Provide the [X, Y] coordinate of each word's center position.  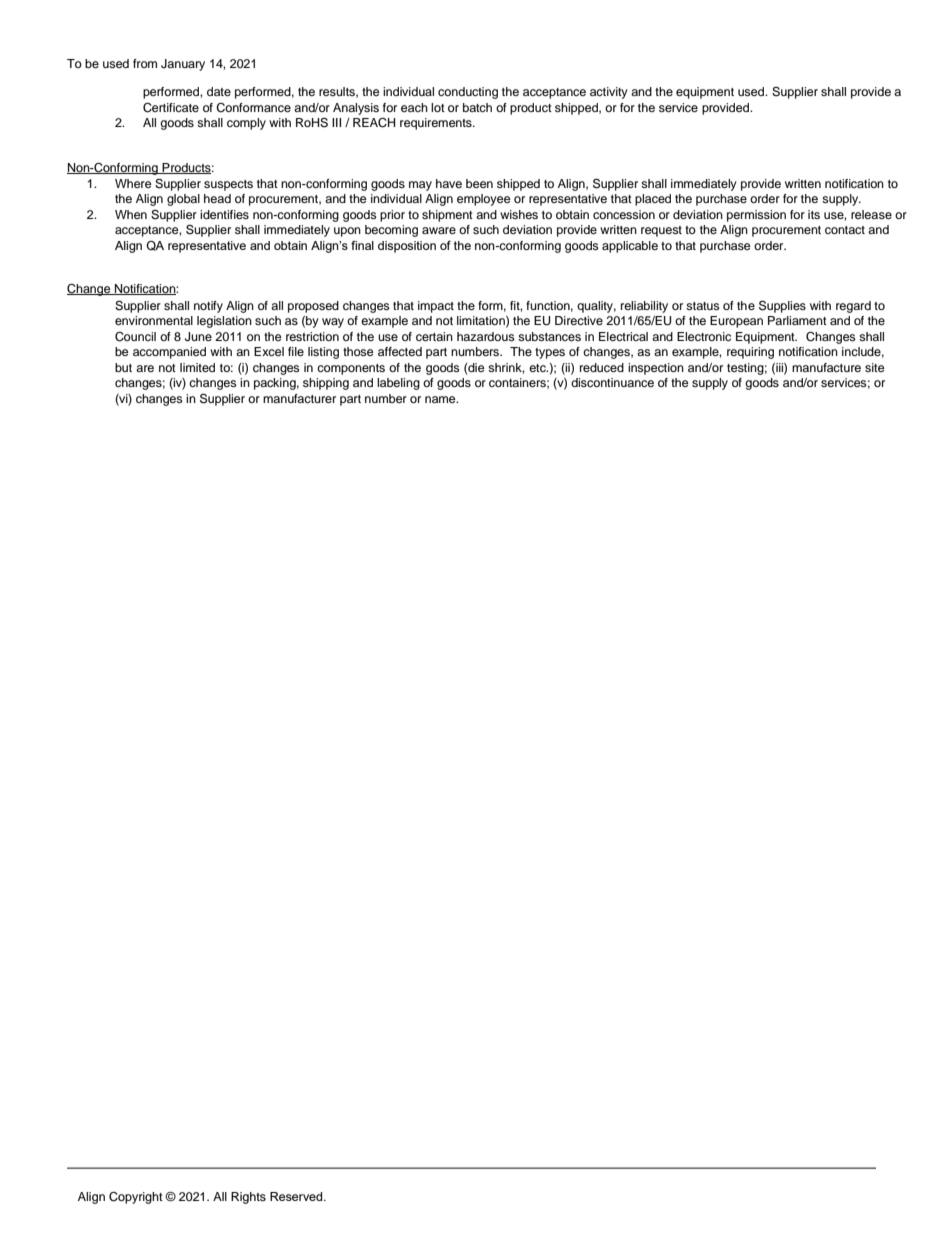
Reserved [297, 1196]
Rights [248, 1198]
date [219, 91]
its [814, 214]
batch [477, 107]
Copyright [136, 1198]
